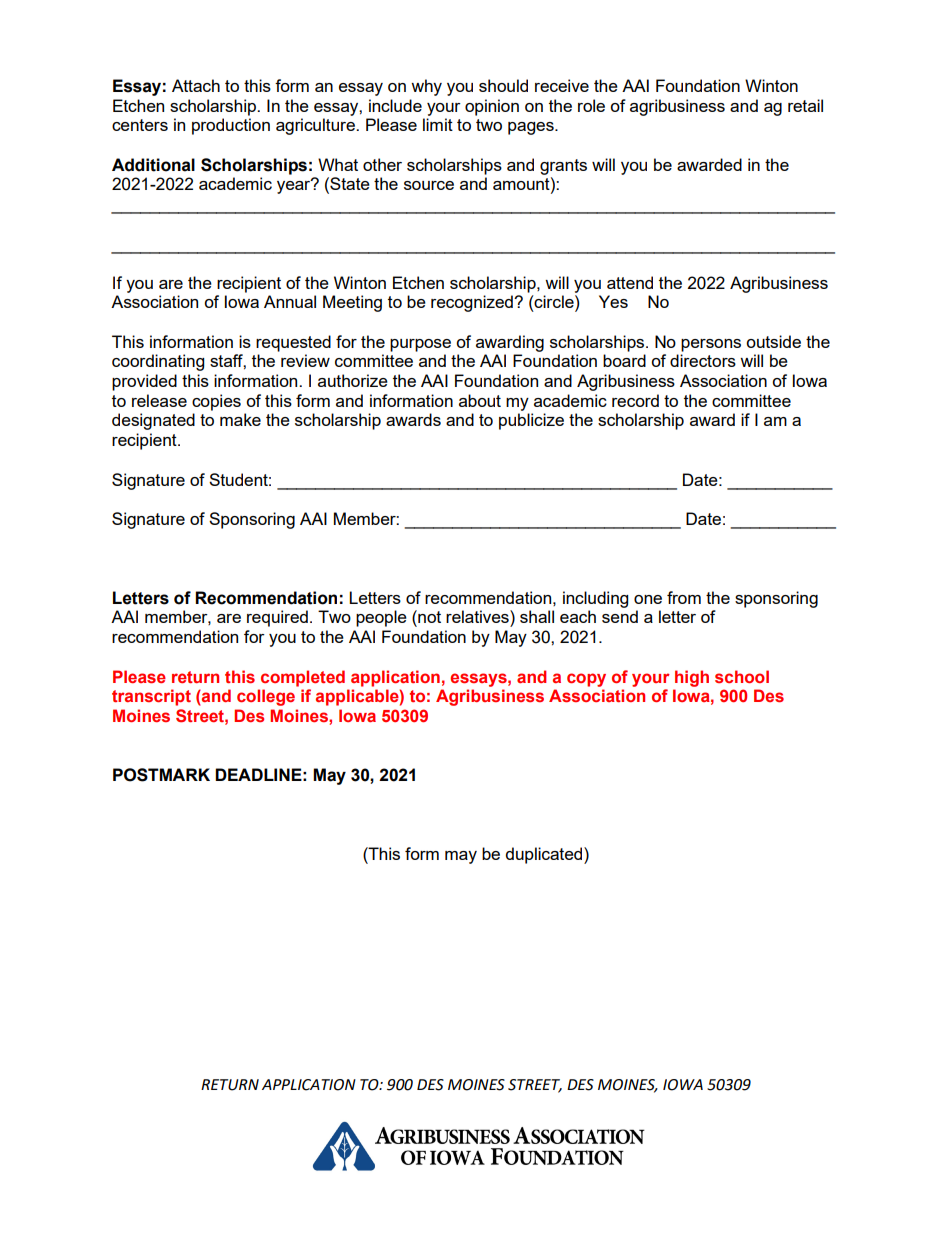 The height and width of the screenshot is (1233, 952). Describe the element at coordinates (277, 618) in the screenshot. I see `required` at that location.
